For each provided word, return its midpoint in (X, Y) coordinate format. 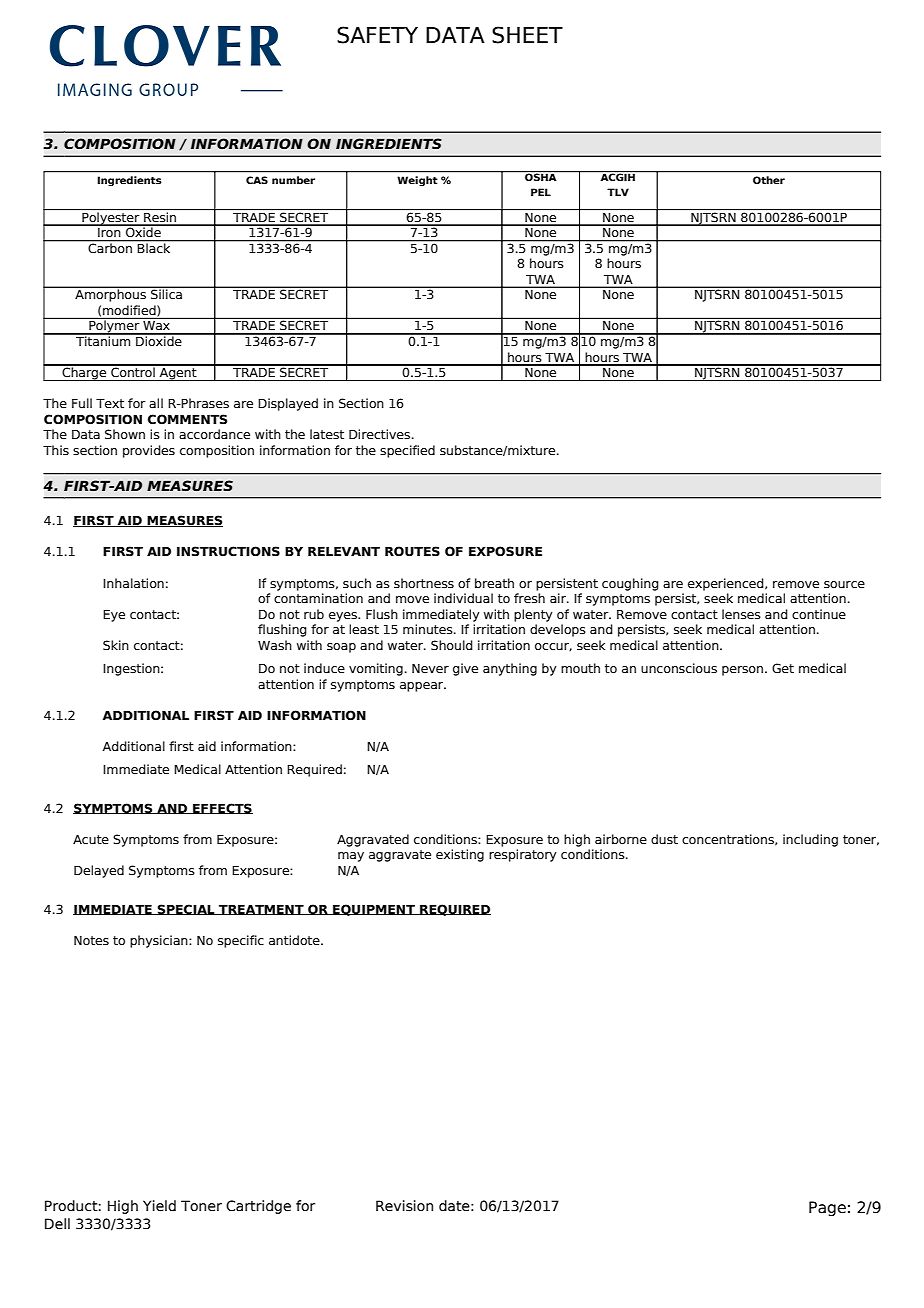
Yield (159, 1206)
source (844, 584)
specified (407, 451)
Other (769, 180)
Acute (91, 839)
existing (460, 855)
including (810, 840)
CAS (257, 180)
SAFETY (377, 35)
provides (149, 451)
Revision (404, 1206)
